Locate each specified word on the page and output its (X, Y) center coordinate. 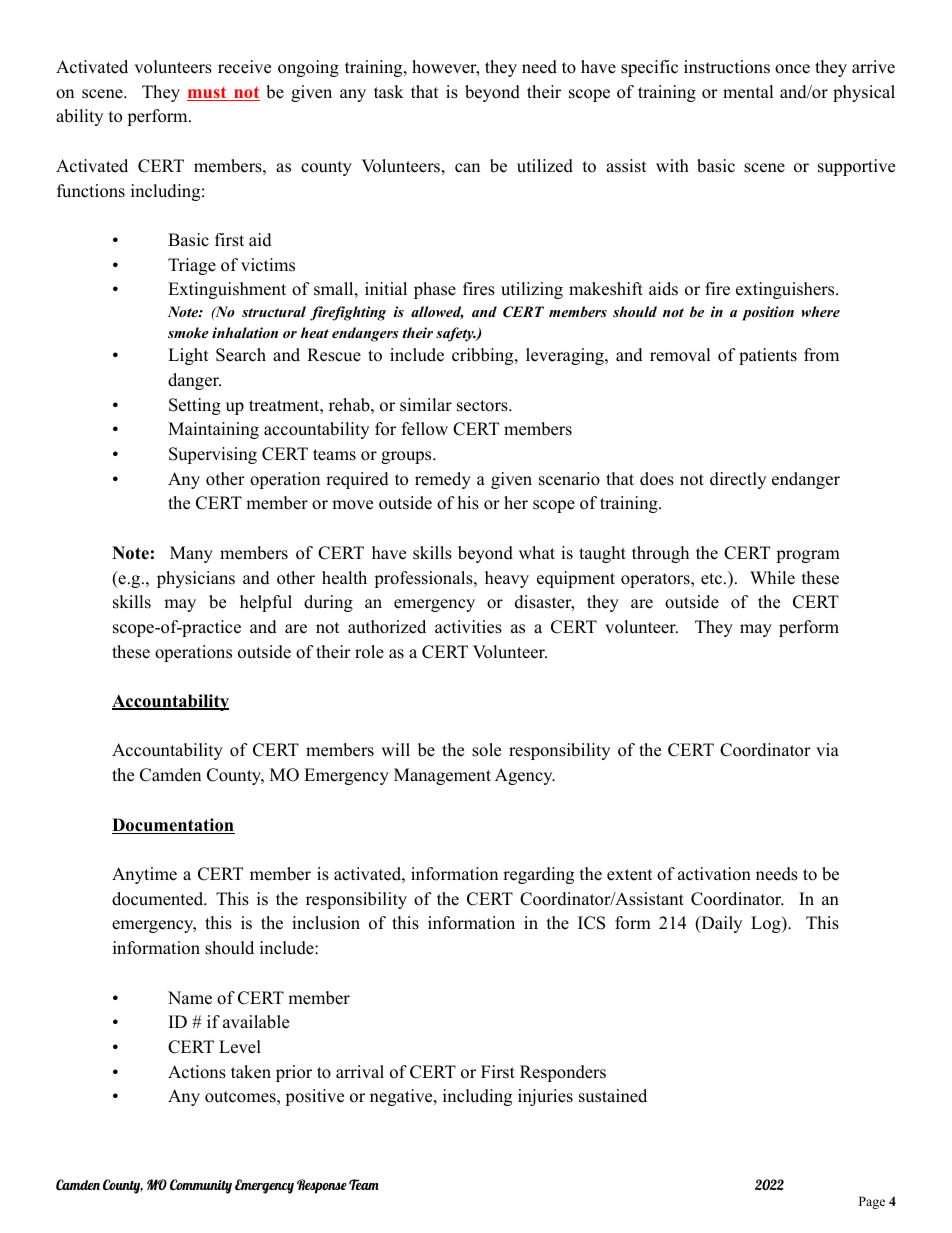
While (772, 578)
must (208, 94)
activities (468, 627)
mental (748, 92)
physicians (196, 579)
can (467, 168)
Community (201, 1186)
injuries (545, 1097)
